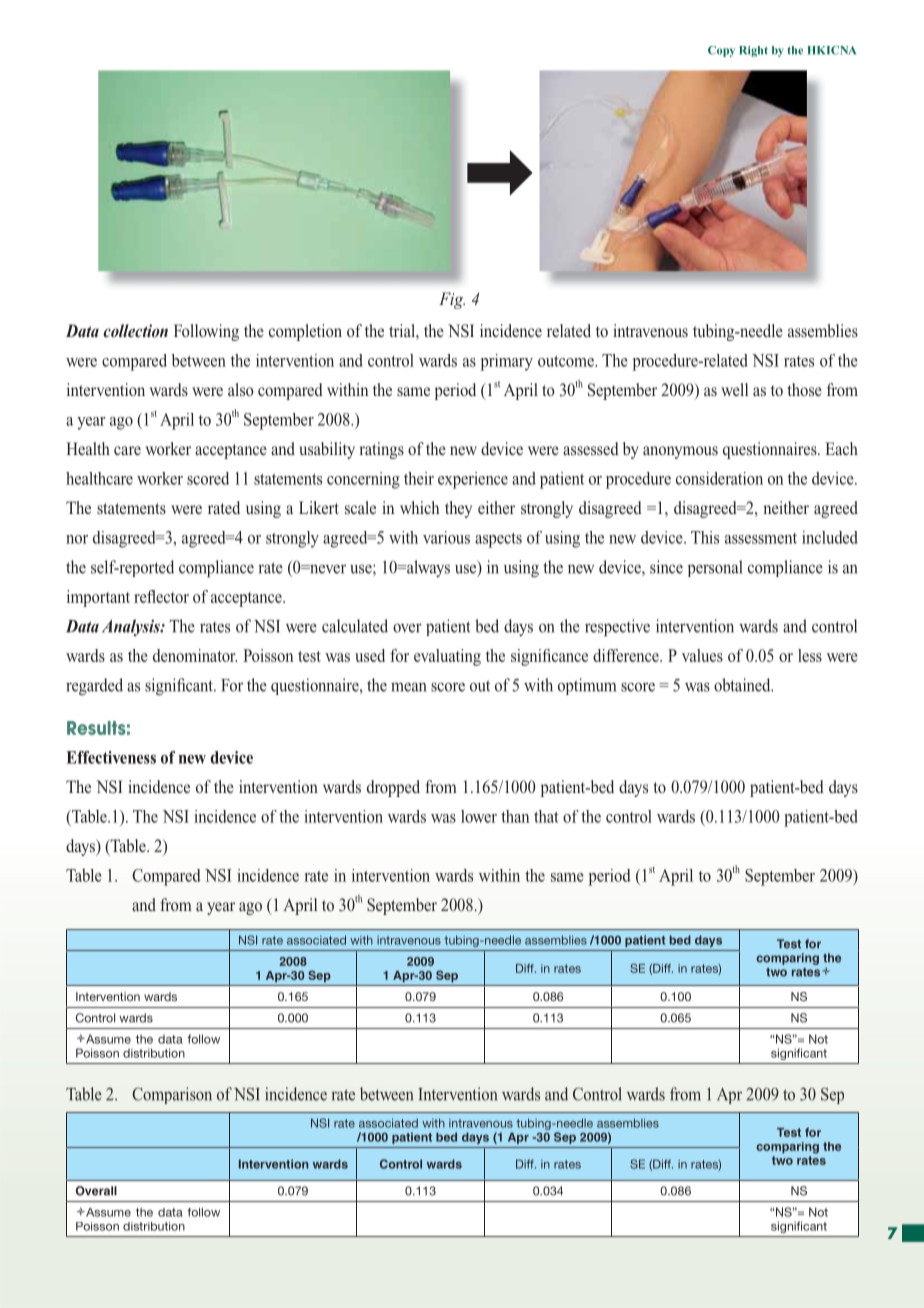 The width and height of the document is (924, 1308). What do you see at coordinates (753, 51) in the document?
I see `Right` at bounding box center [753, 51].
